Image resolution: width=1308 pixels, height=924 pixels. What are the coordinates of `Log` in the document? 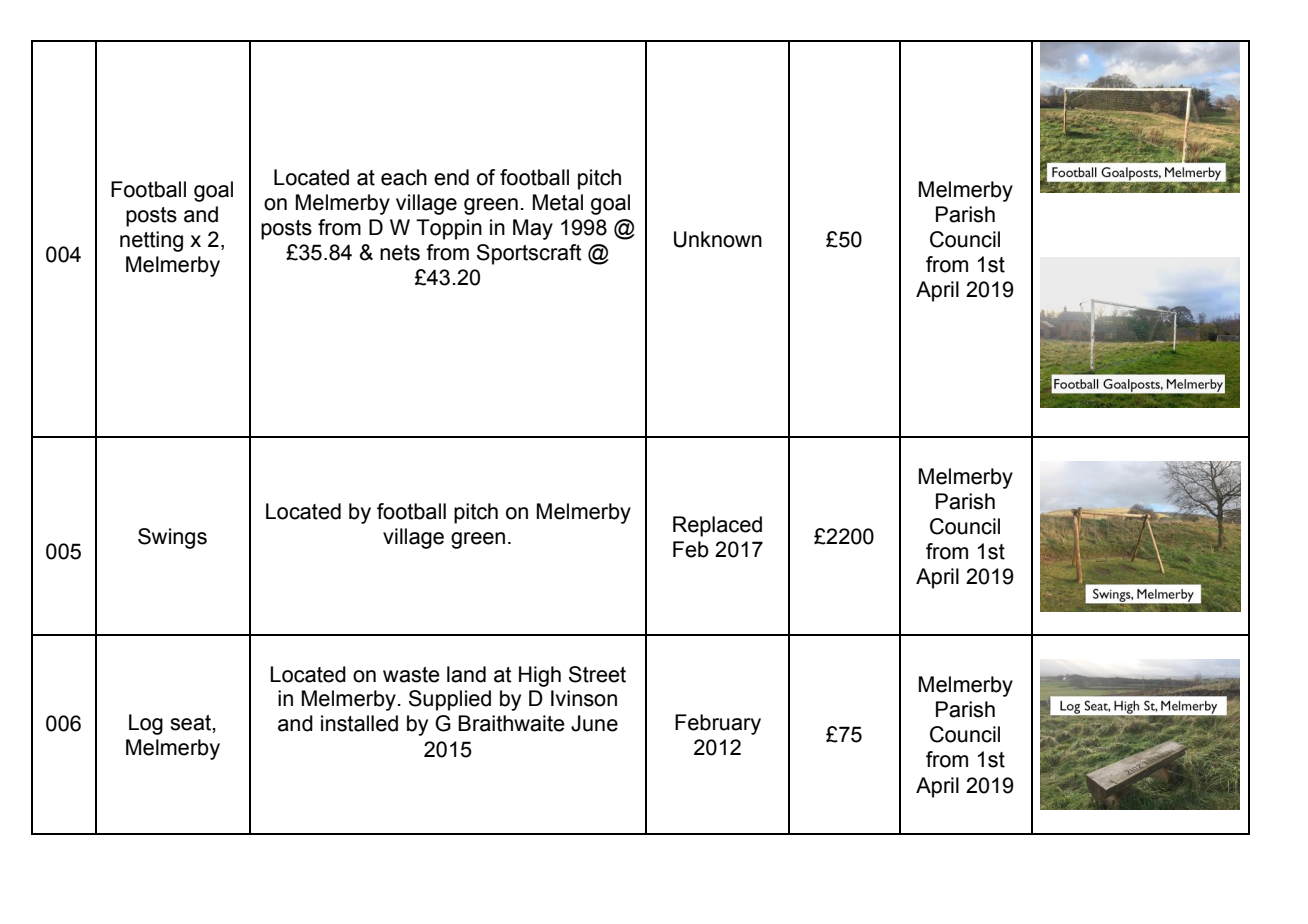 It's located at (146, 724).
